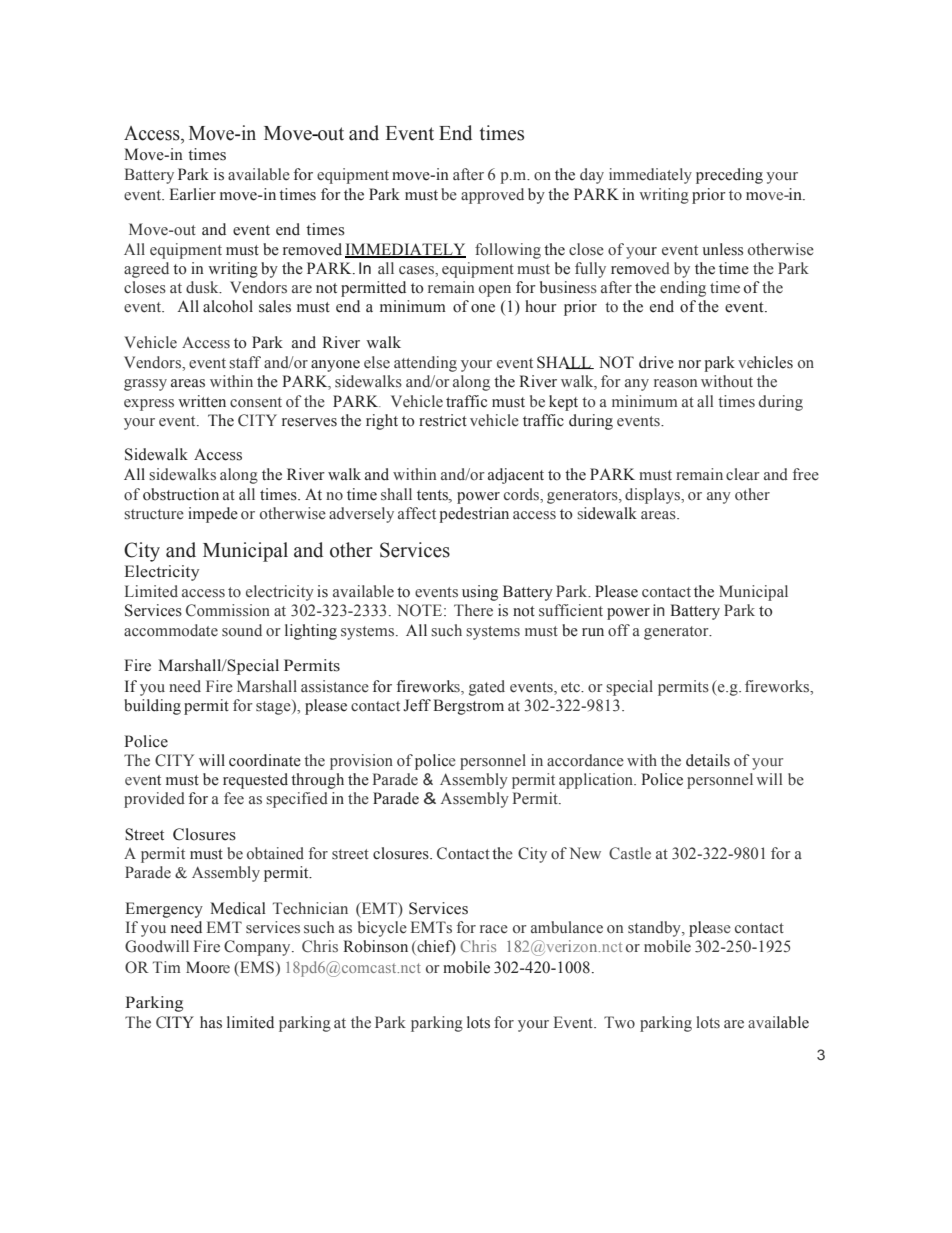 The image size is (952, 1233). Describe the element at coordinates (729, 176) in the screenshot. I see `preceding` at that location.
